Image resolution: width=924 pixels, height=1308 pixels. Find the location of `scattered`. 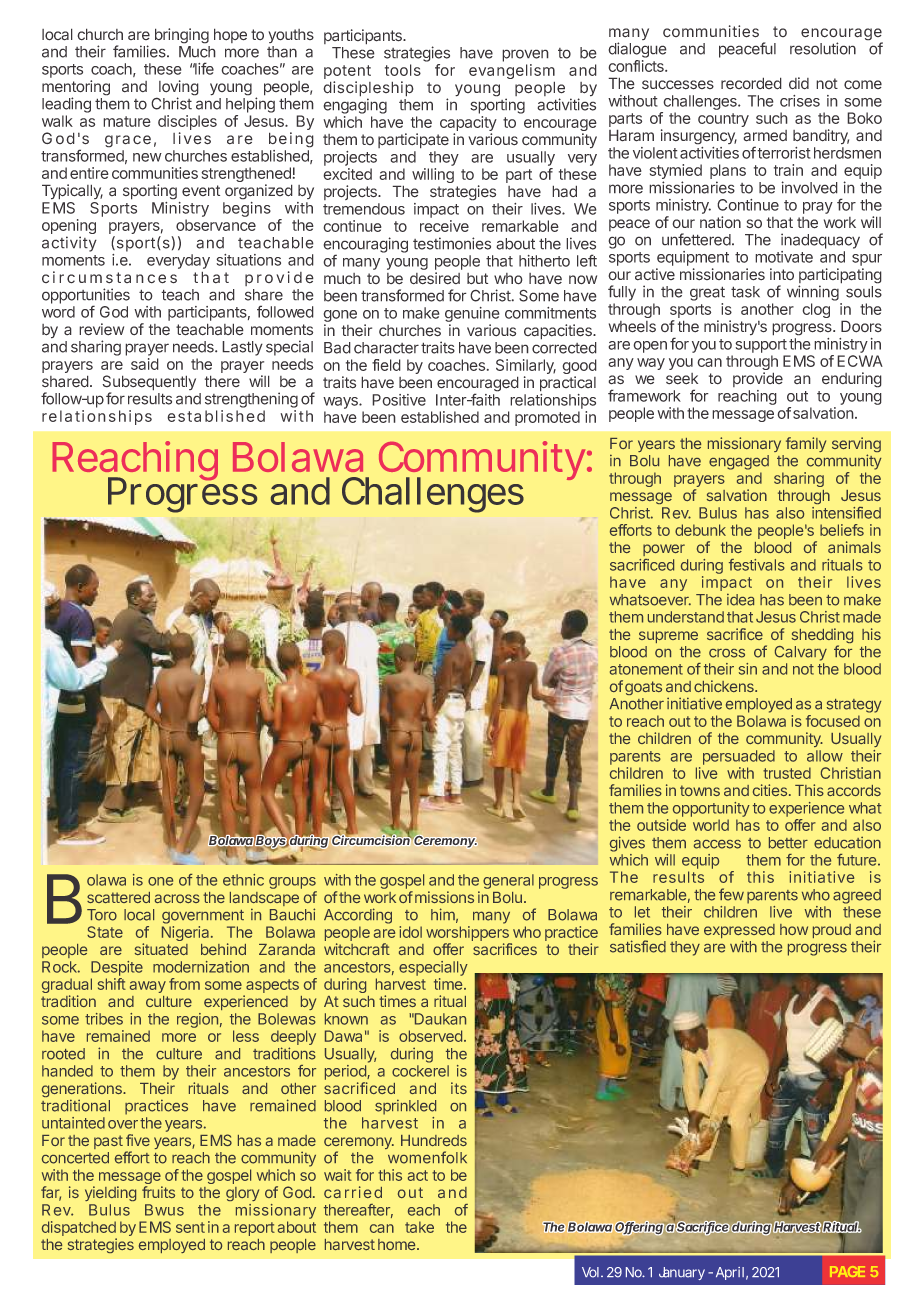

scattered is located at coordinates (118, 897).
